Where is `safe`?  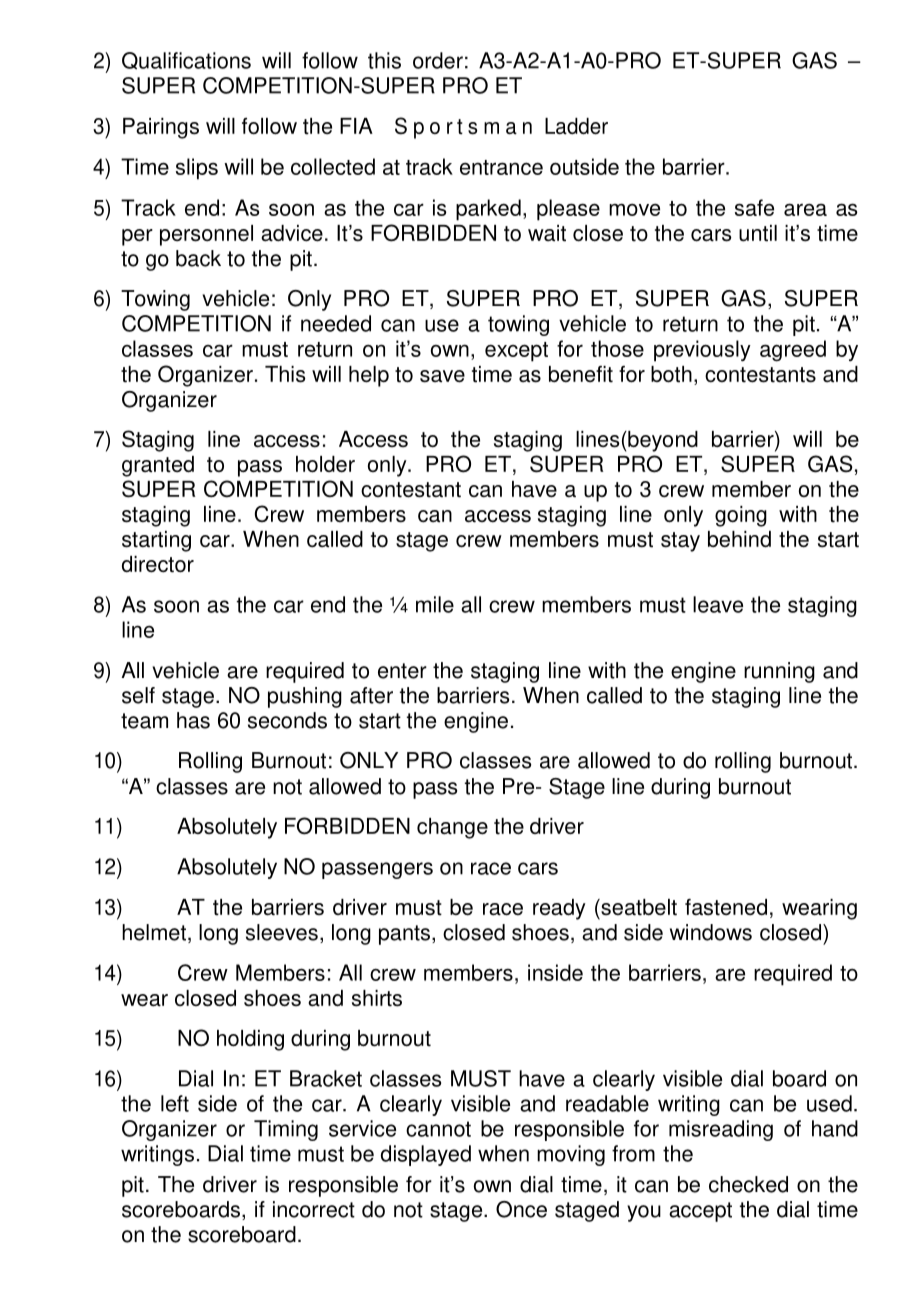
safe is located at coordinates (754, 207).
